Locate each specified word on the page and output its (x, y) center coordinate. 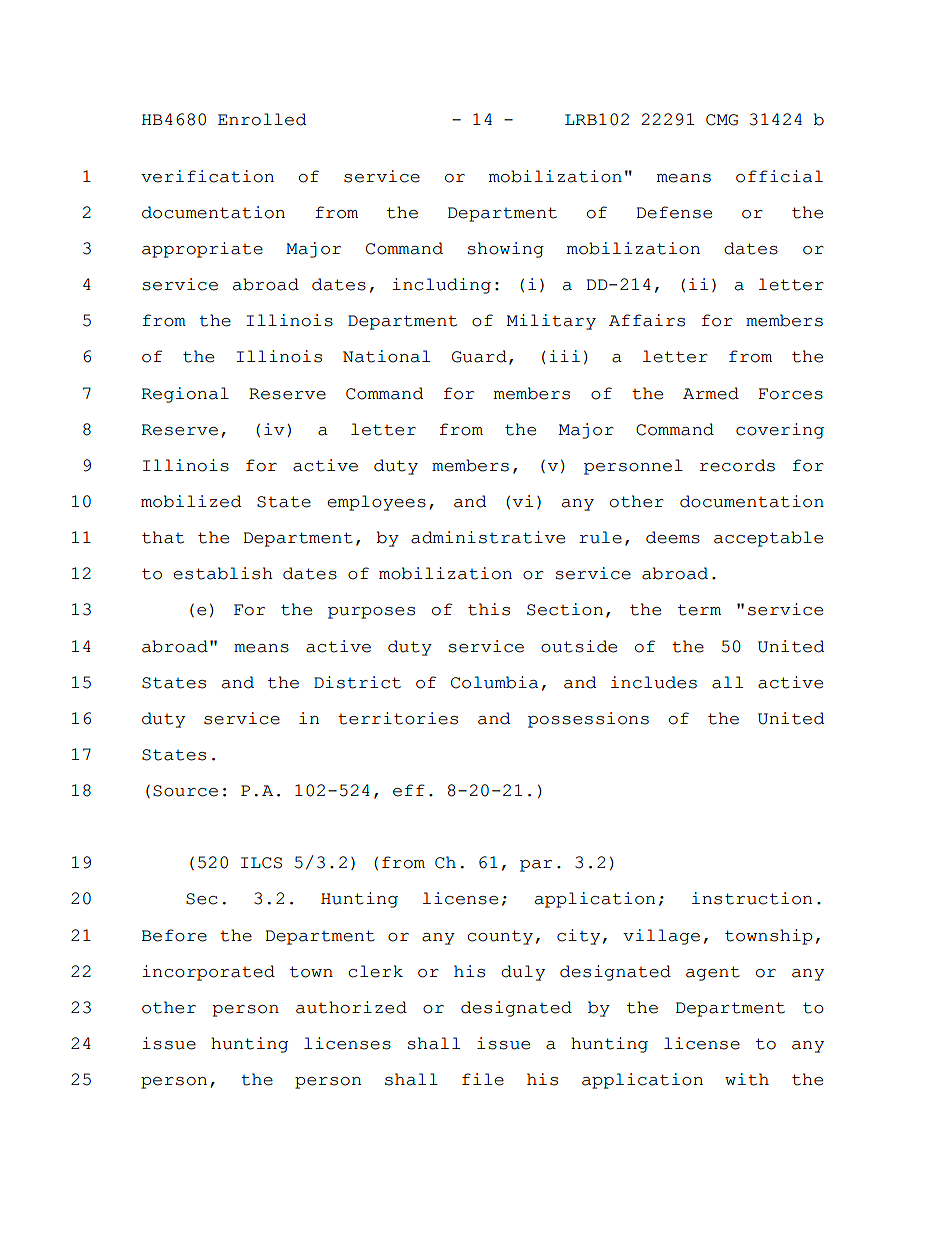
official (779, 176)
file (483, 1079)
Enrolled (262, 119)
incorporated (208, 973)
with (747, 1079)
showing (505, 250)
